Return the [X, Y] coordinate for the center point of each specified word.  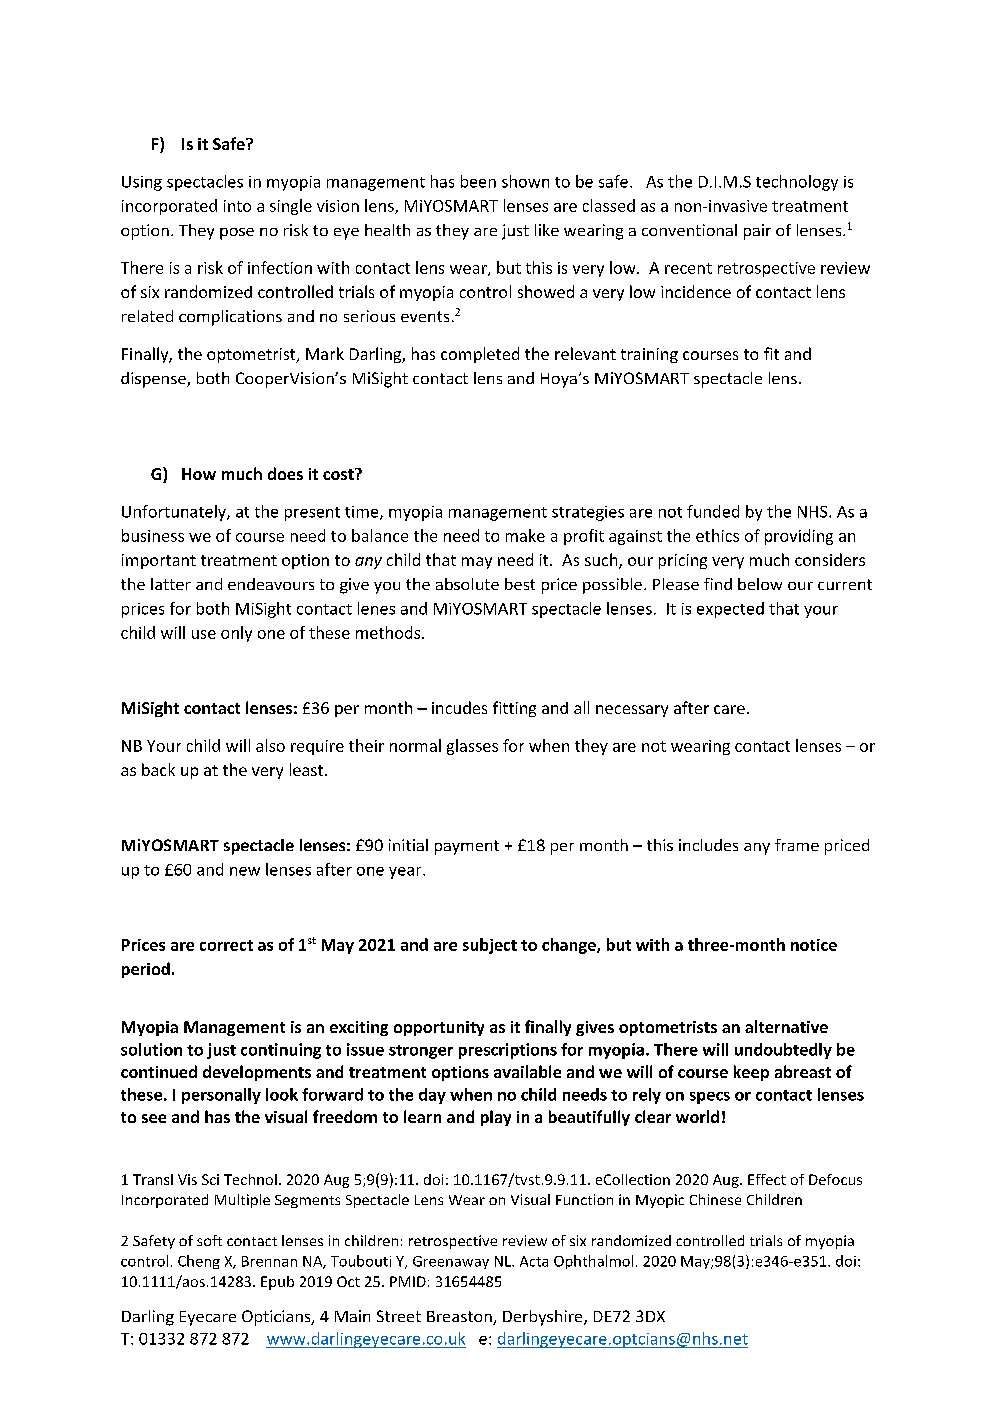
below [760, 584]
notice [814, 945]
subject [490, 946]
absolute [467, 584]
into [237, 206]
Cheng [199, 1262]
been [478, 181]
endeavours [271, 584]
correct [226, 945]
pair [757, 232]
